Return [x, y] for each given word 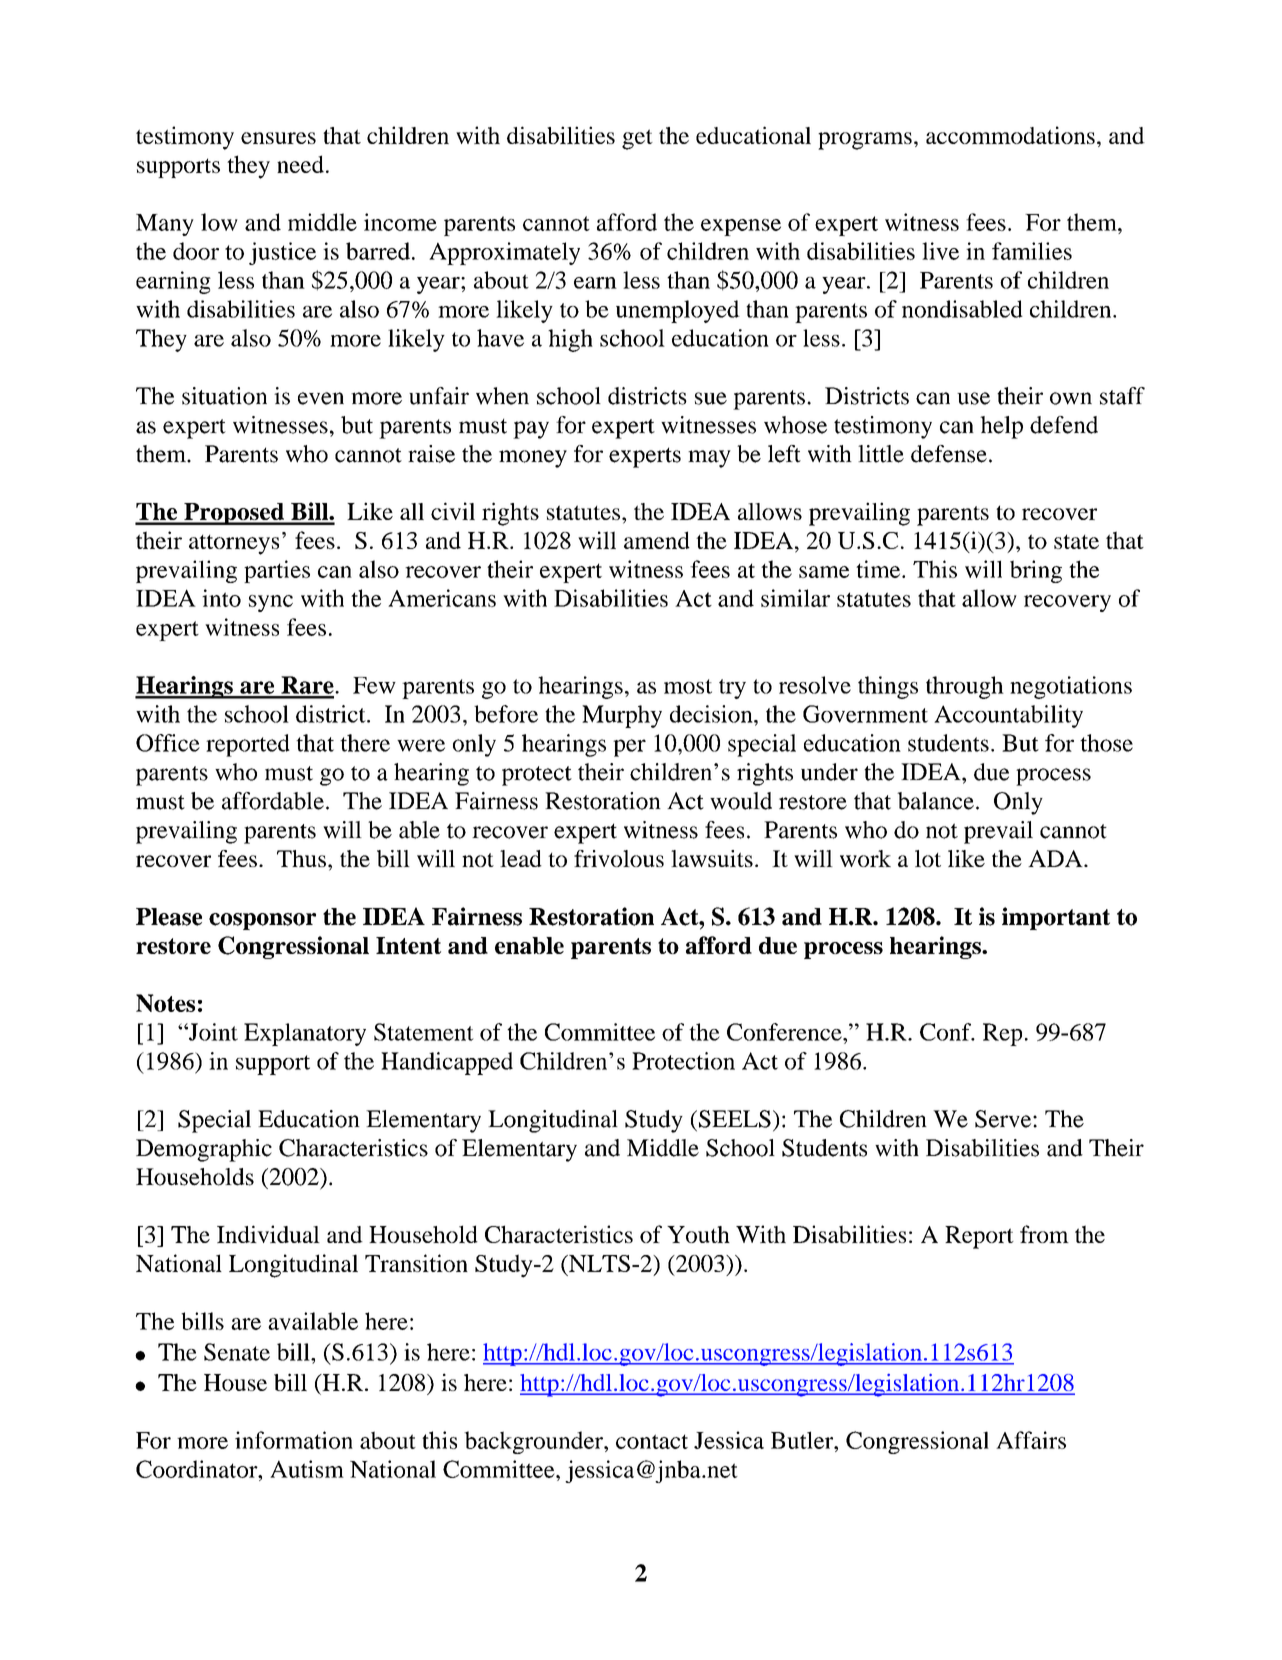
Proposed [234, 514]
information [294, 1440]
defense [949, 454]
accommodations [1010, 135]
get [637, 139]
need [300, 164]
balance [935, 801]
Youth [698, 1234]
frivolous [619, 858]
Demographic [204, 1150]
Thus [301, 858]
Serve [1004, 1119]
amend [657, 540]
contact [652, 1441]
